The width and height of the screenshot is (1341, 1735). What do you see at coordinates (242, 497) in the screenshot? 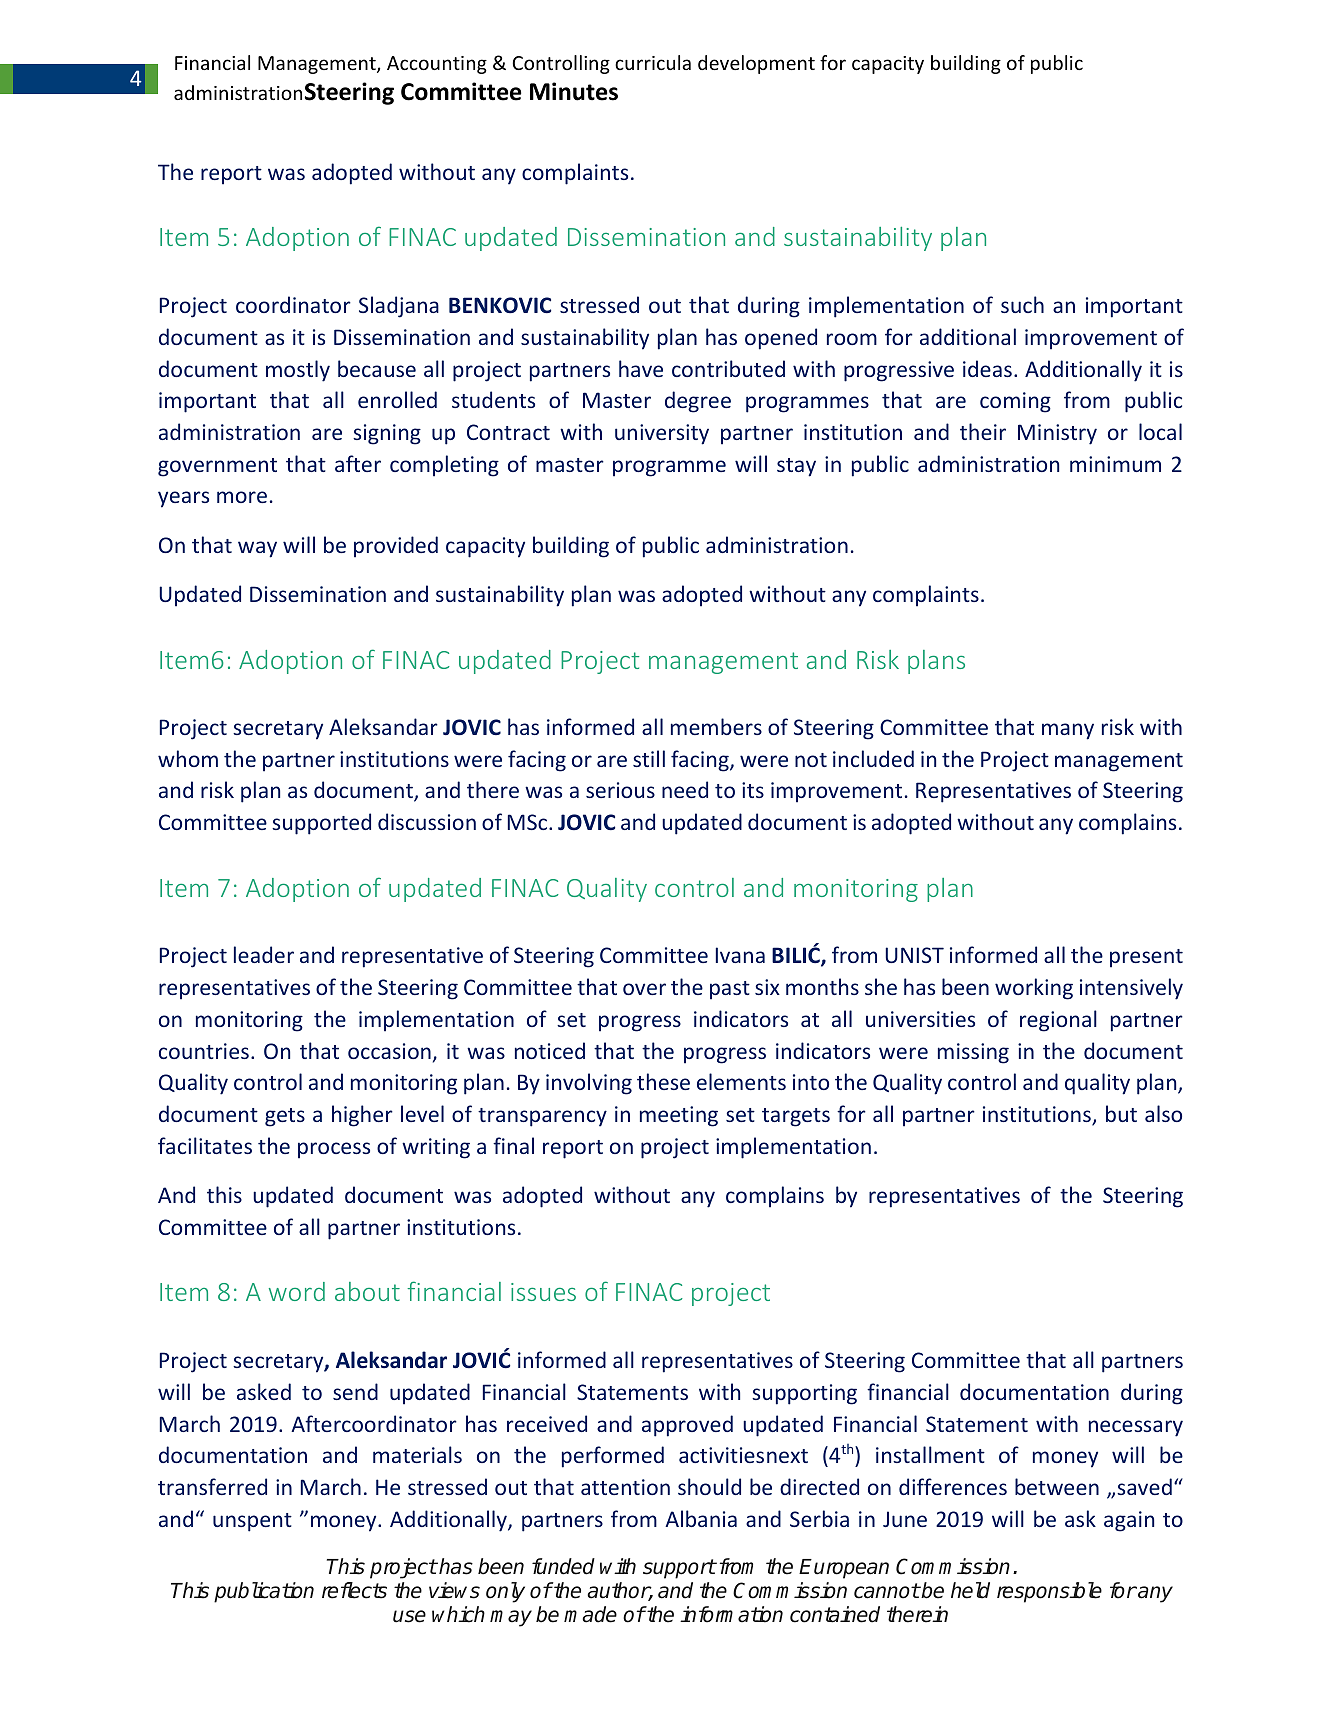
I see `more` at bounding box center [242, 497].
